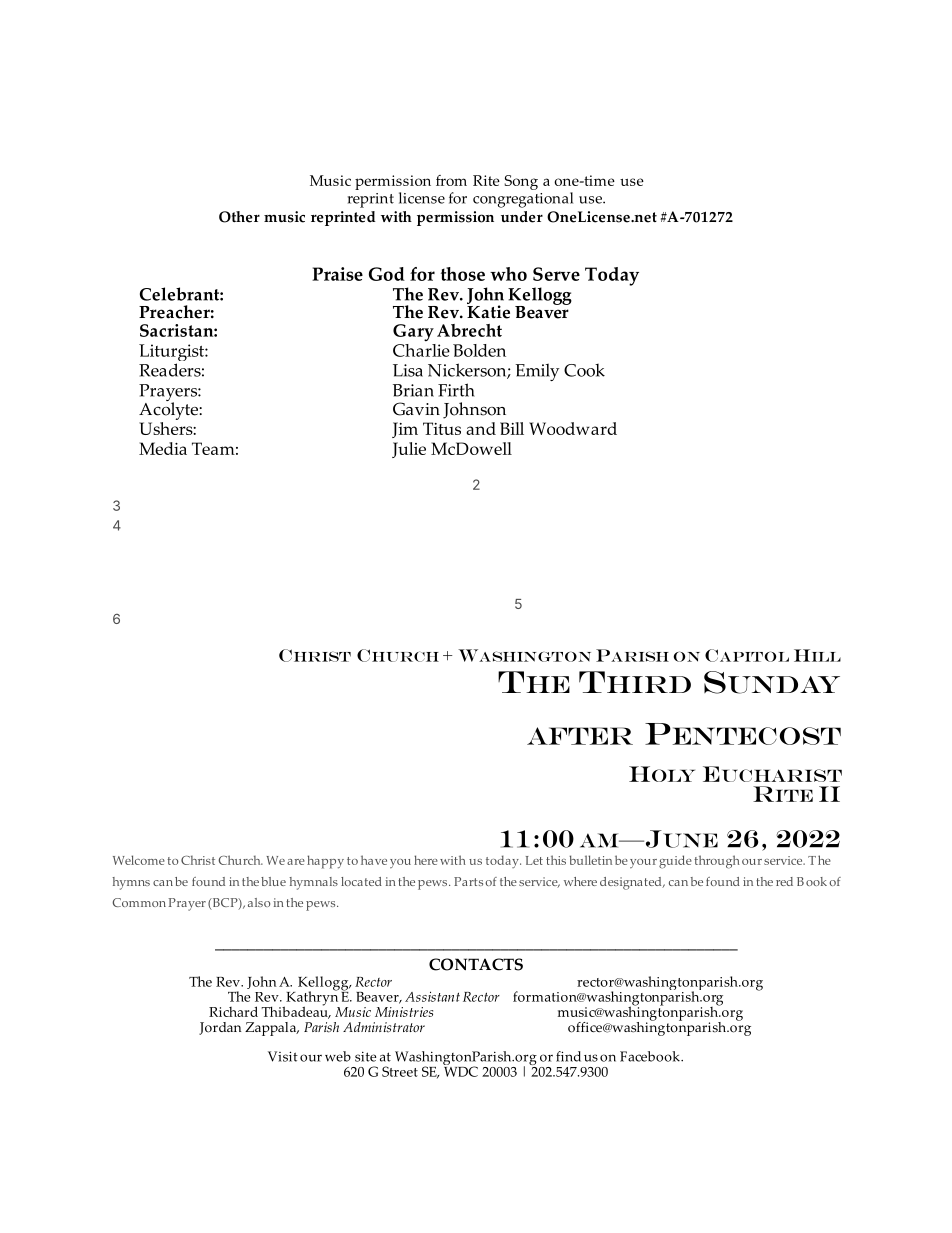  I want to click on from, so click(451, 180).
